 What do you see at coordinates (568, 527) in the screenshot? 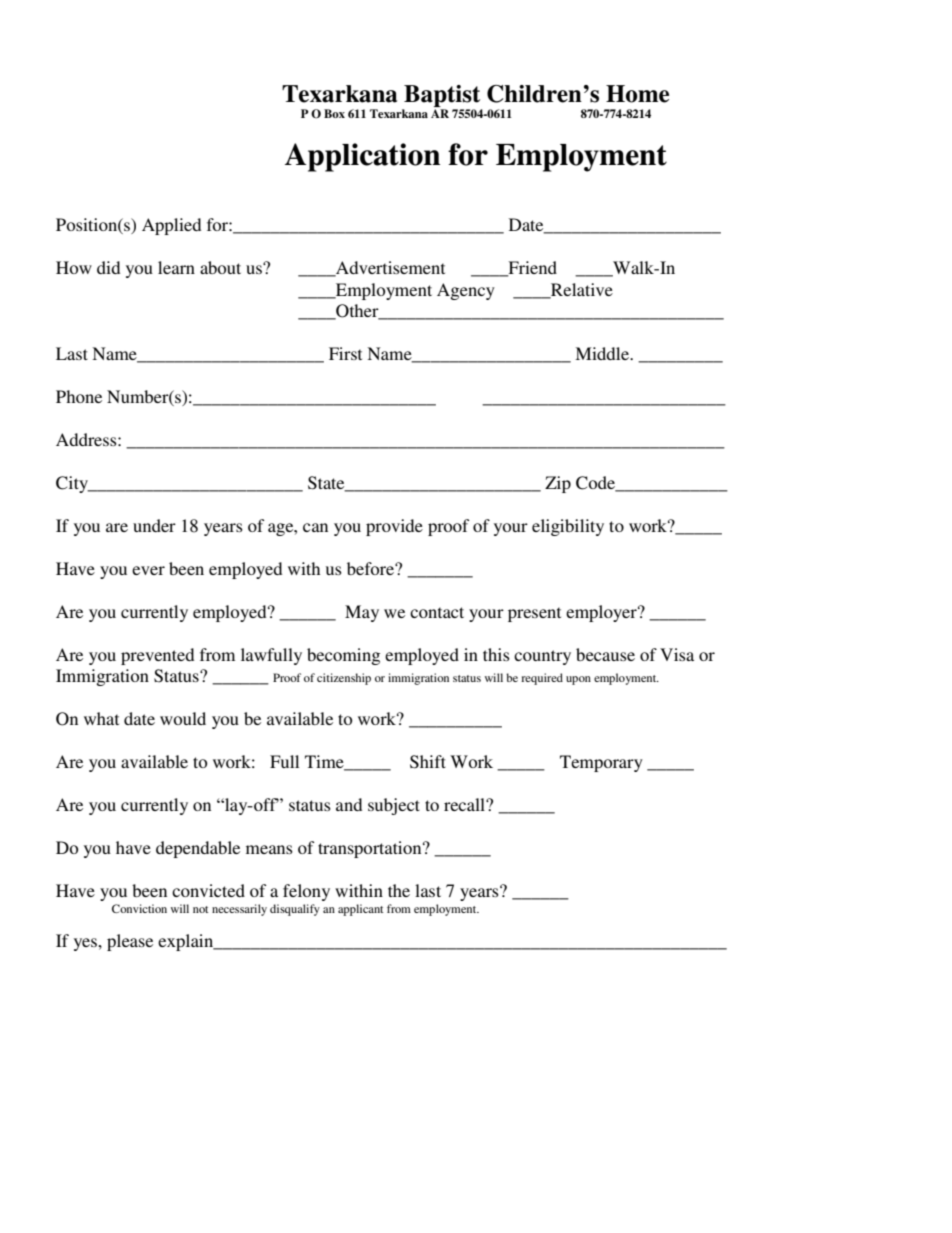
I see `eligibility` at bounding box center [568, 527].
